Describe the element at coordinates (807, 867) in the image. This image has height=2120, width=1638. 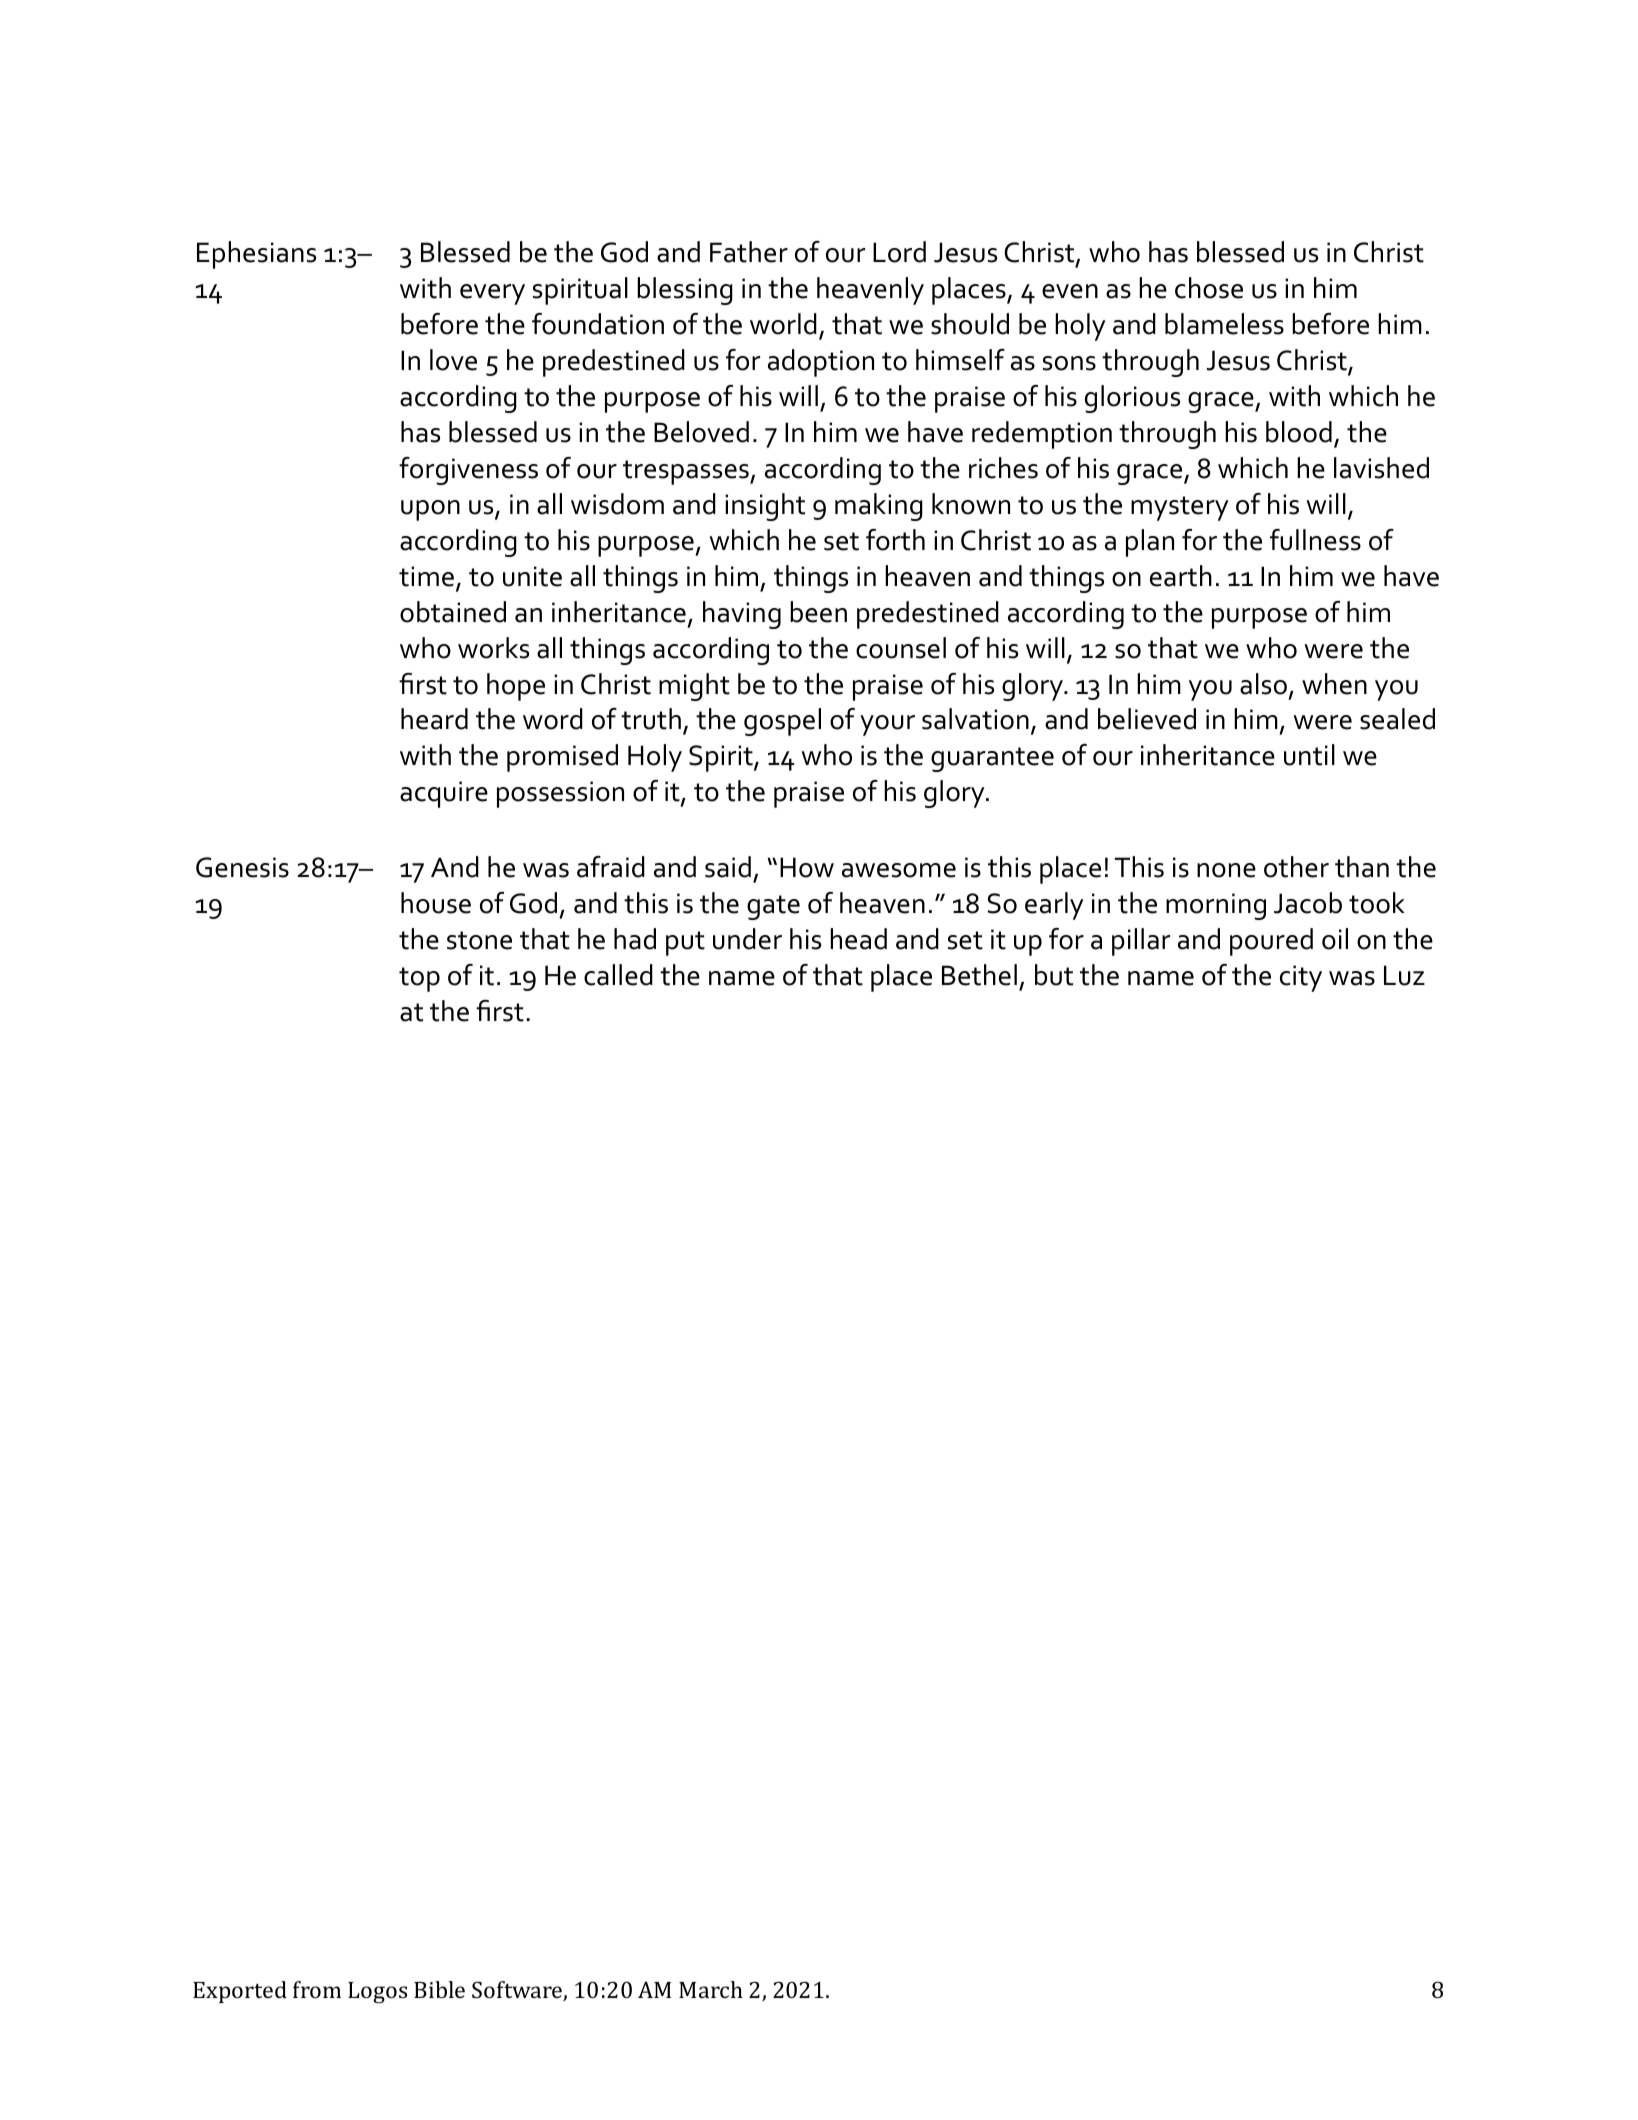
I see `How` at that location.
